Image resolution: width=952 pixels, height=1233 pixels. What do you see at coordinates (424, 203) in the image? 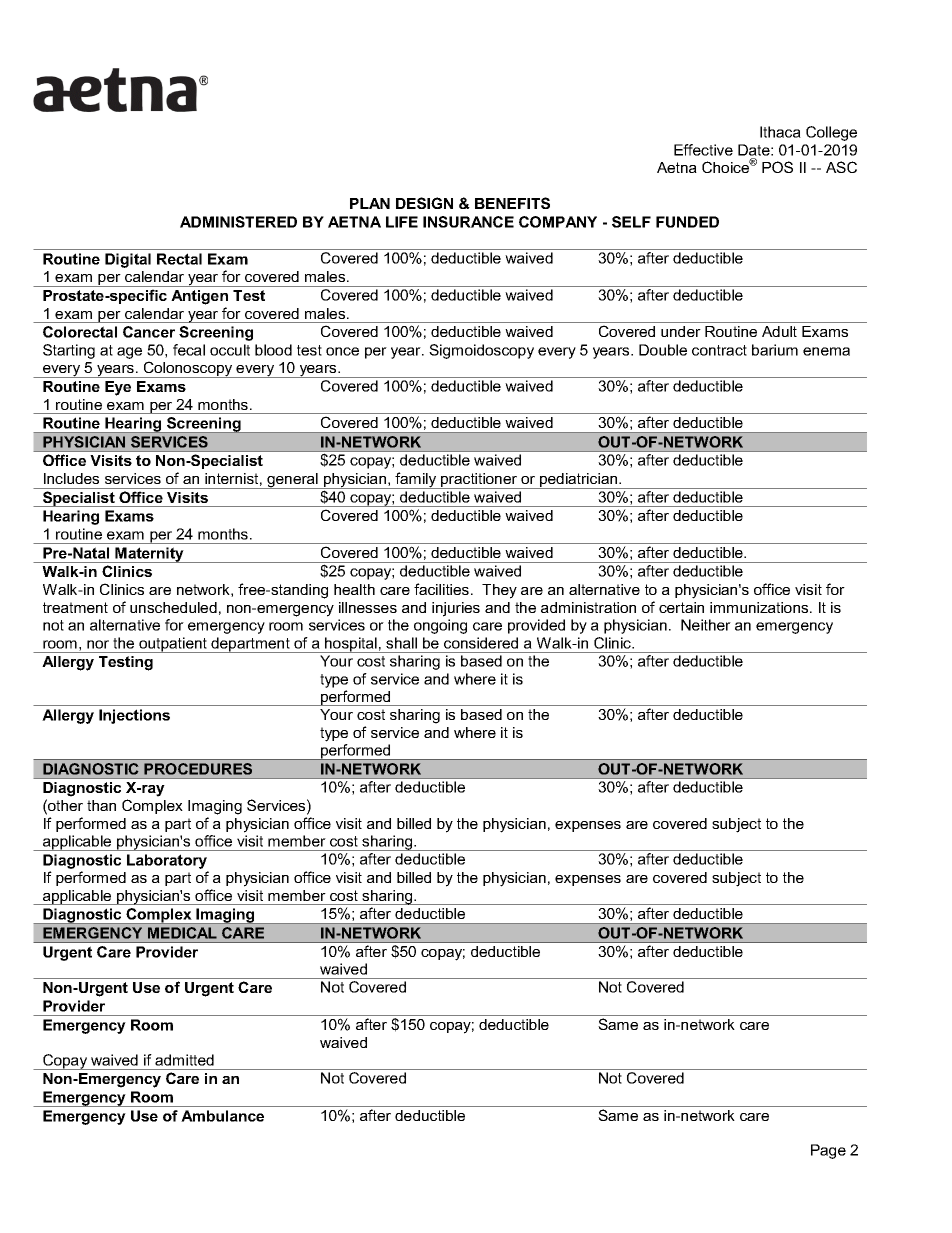
I see `DESIGN` at bounding box center [424, 203].
